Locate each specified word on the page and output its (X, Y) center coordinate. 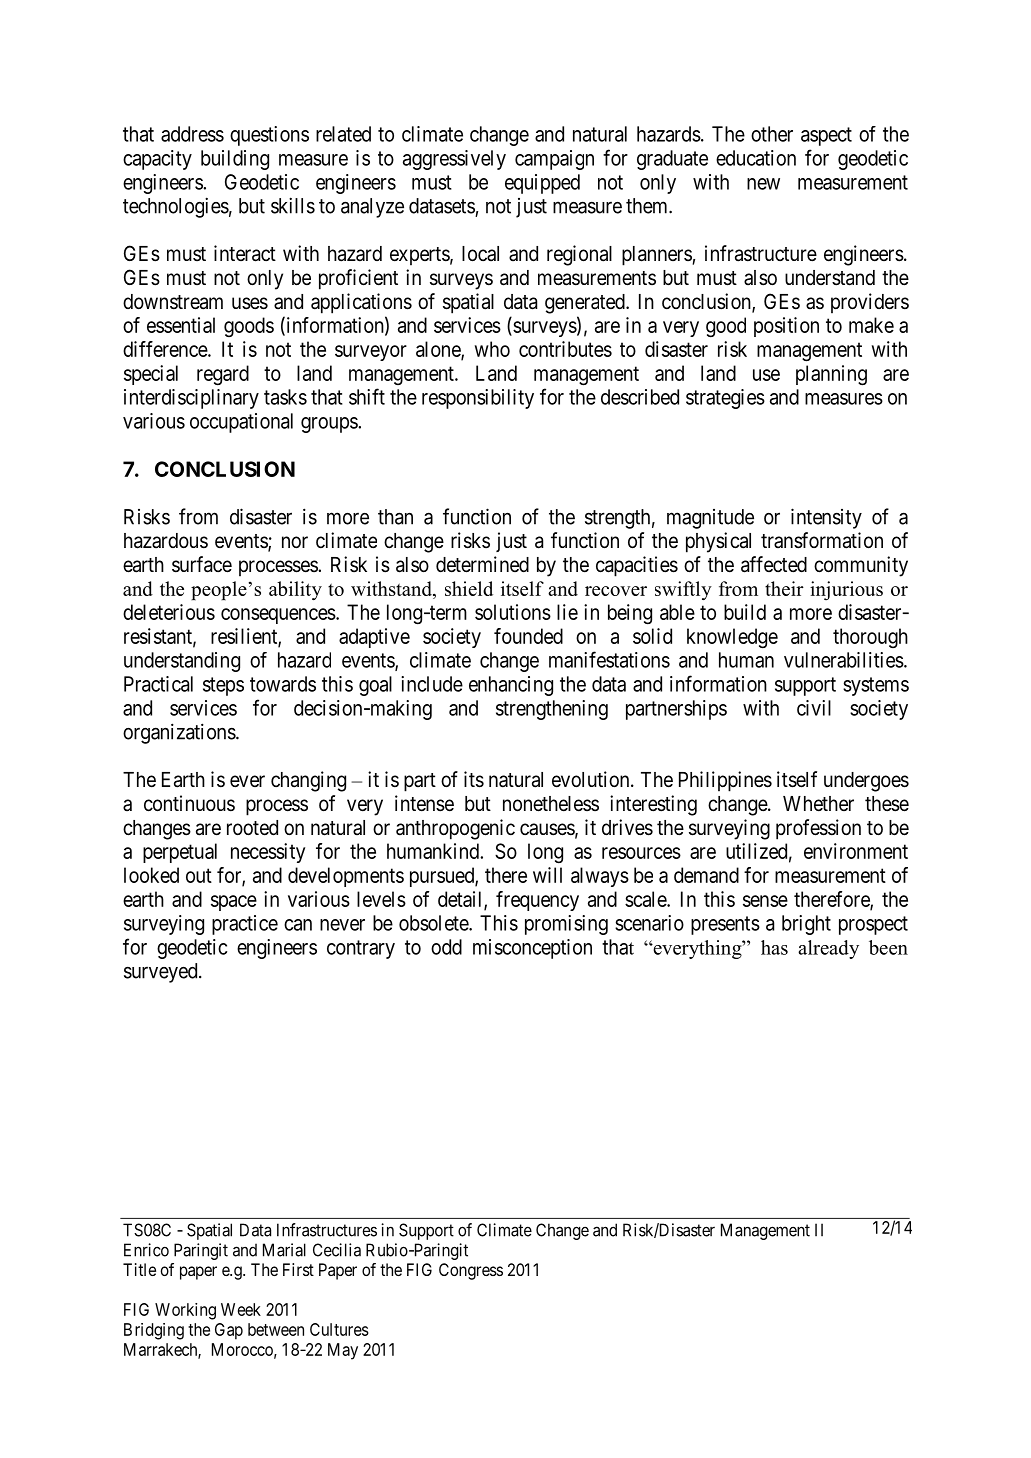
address (192, 134)
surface (202, 564)
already (828, 949)
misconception (532, 949)
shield (469, 588)
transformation (822, 540)
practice (245, 925)
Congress (471, 1271)
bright (806, 925)
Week (241, 1309)
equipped (542, 184)
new (763, 184)
